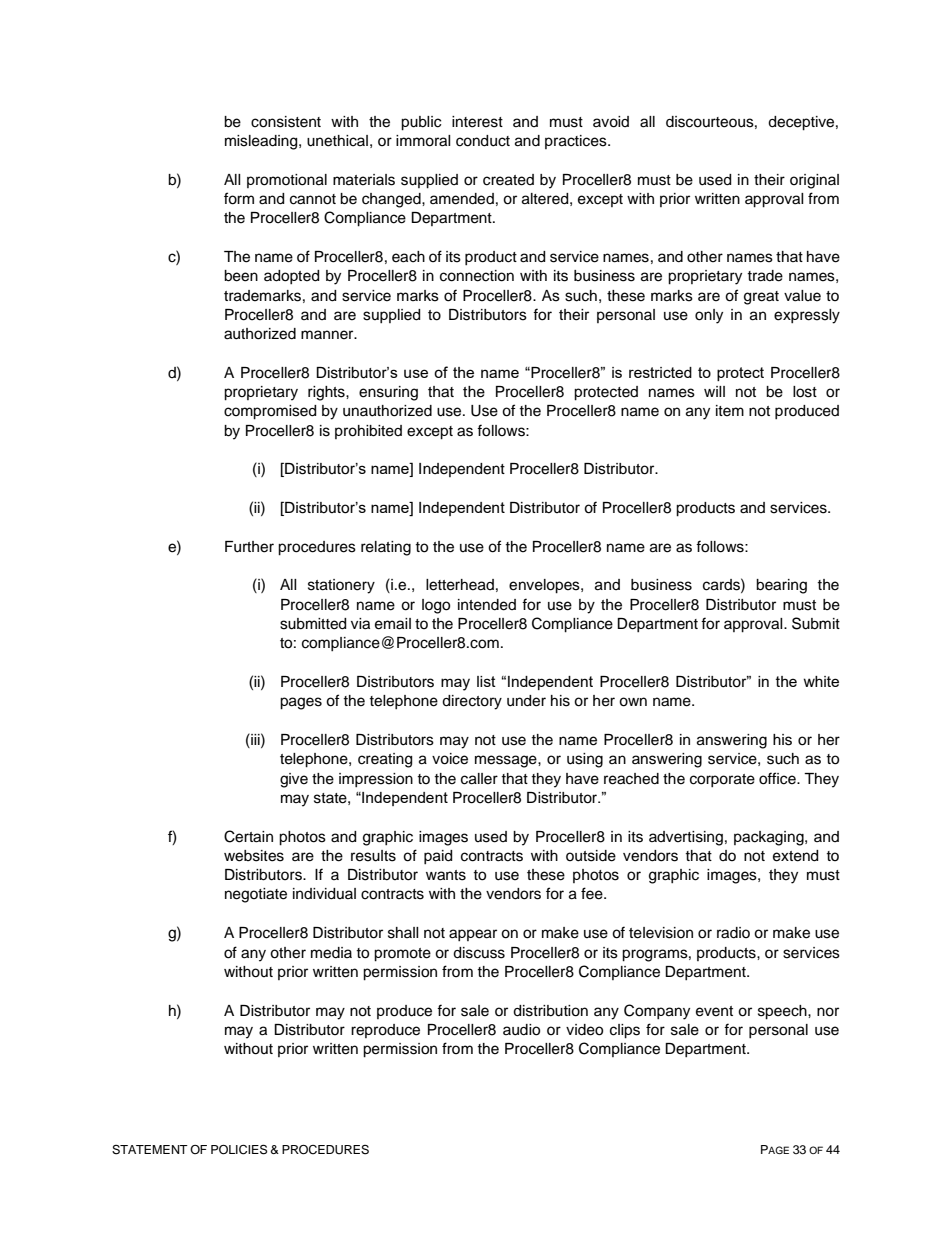  I want to click on prohibited, so click(368, 432).
